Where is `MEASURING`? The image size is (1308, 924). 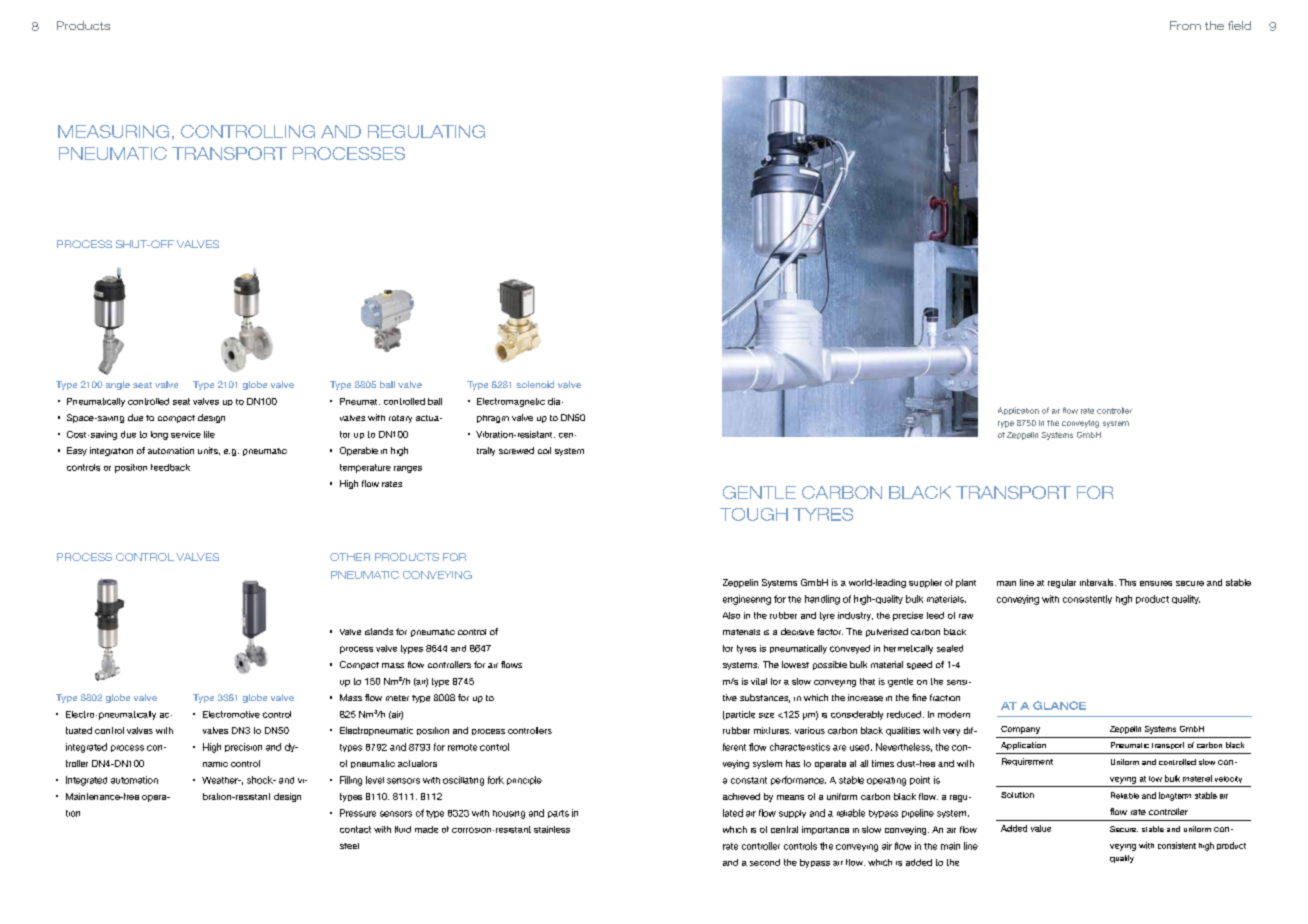 MEASURING is located at coordinates (113, 131).
